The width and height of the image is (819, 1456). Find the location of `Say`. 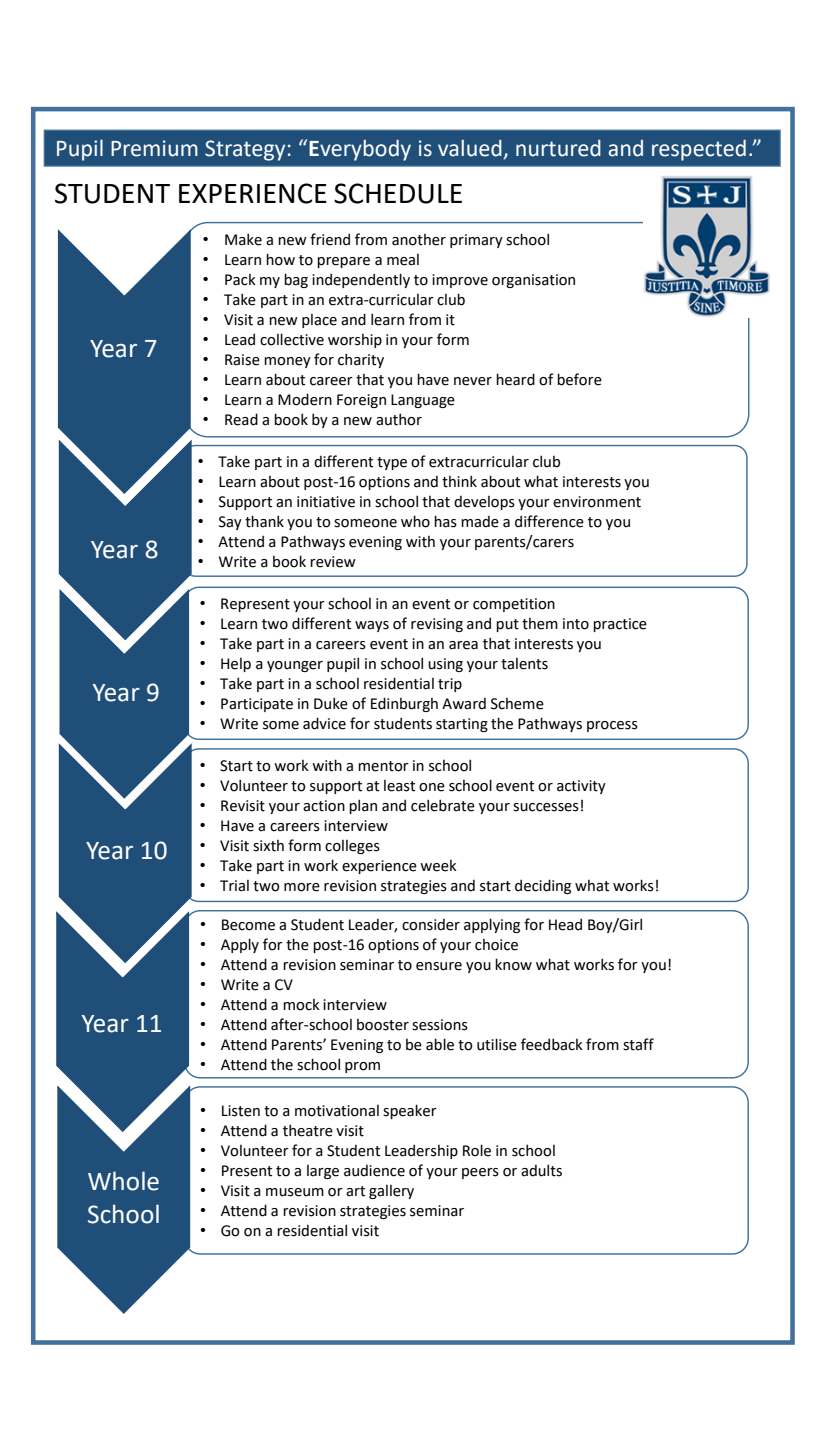

Say is located at coordinates (230, 523).
